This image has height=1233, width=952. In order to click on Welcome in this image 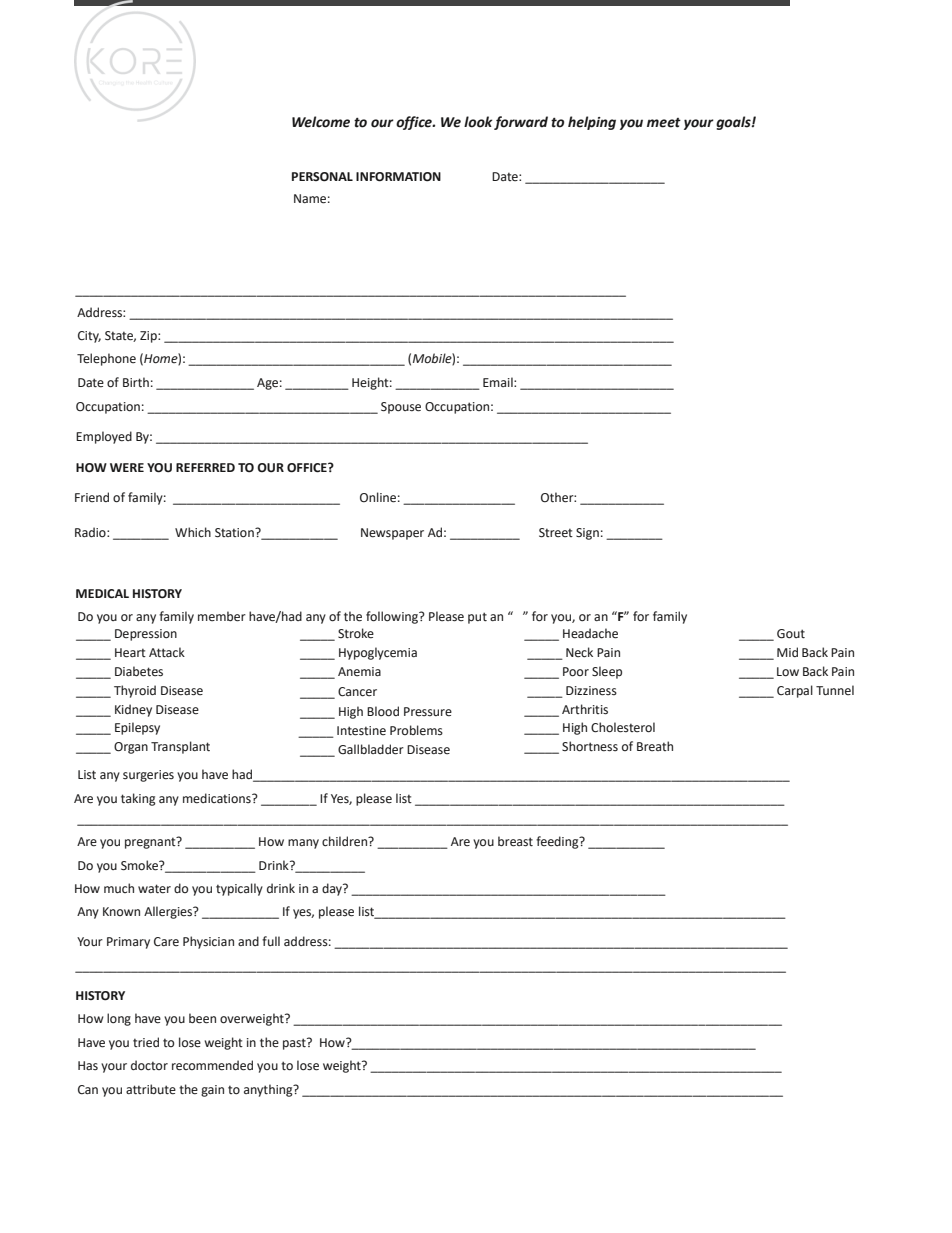, I will do `click(321, 122)`.
